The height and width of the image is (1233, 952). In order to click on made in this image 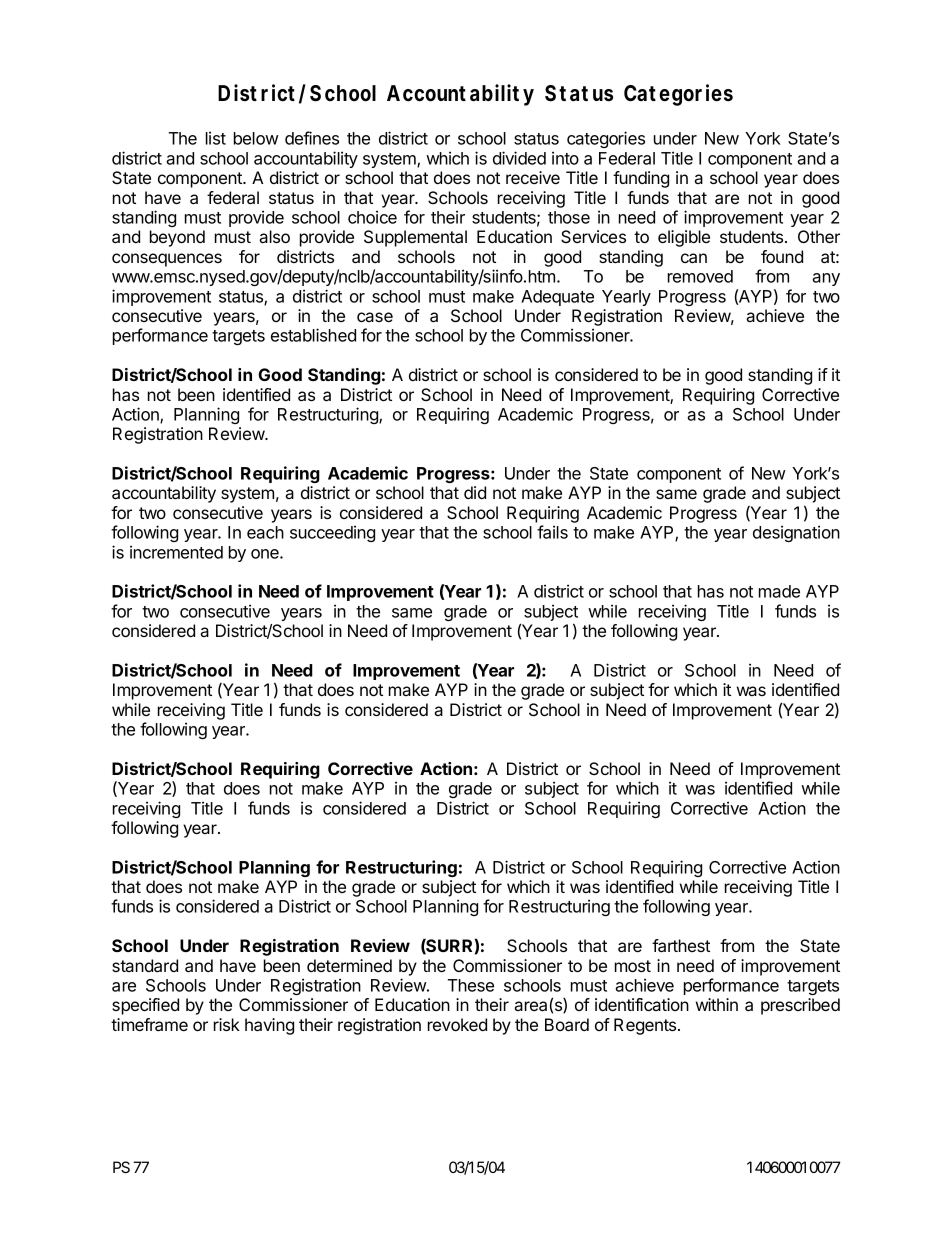, I will do `click(779, 591)`.
